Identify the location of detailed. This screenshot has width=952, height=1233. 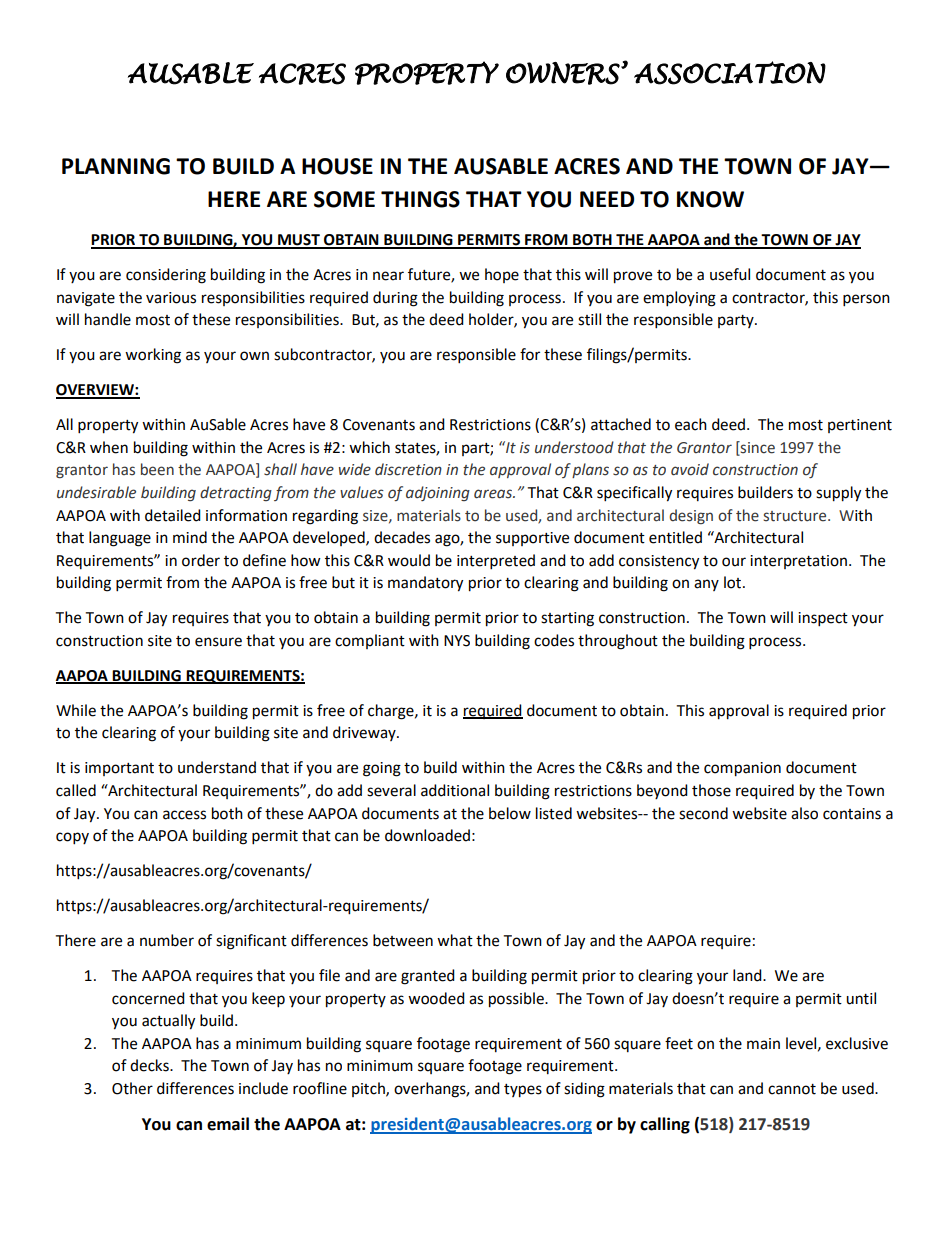
(173, 515).
